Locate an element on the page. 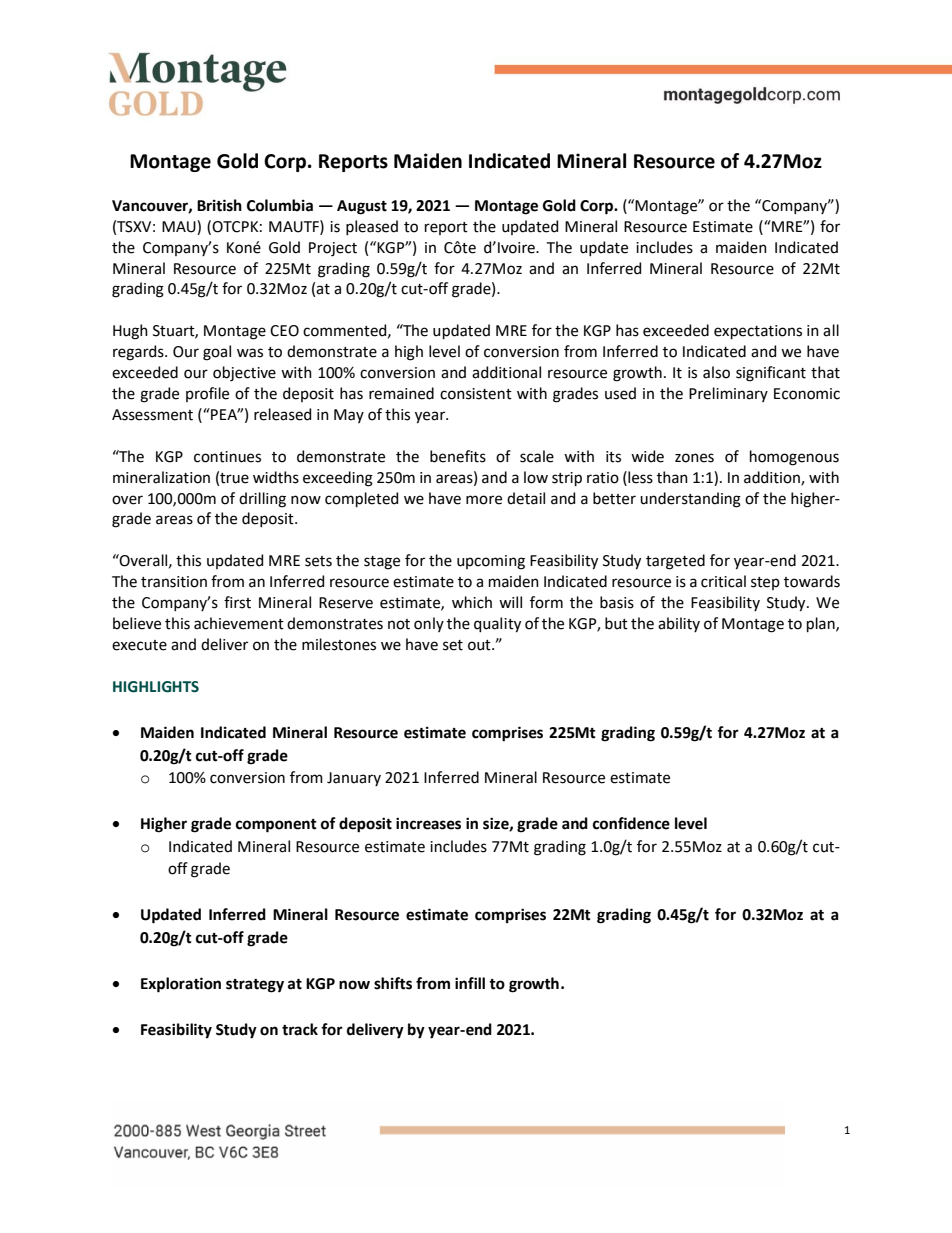 This image has width=952, height=1233. consistent is located at coordinates (476, 394).
